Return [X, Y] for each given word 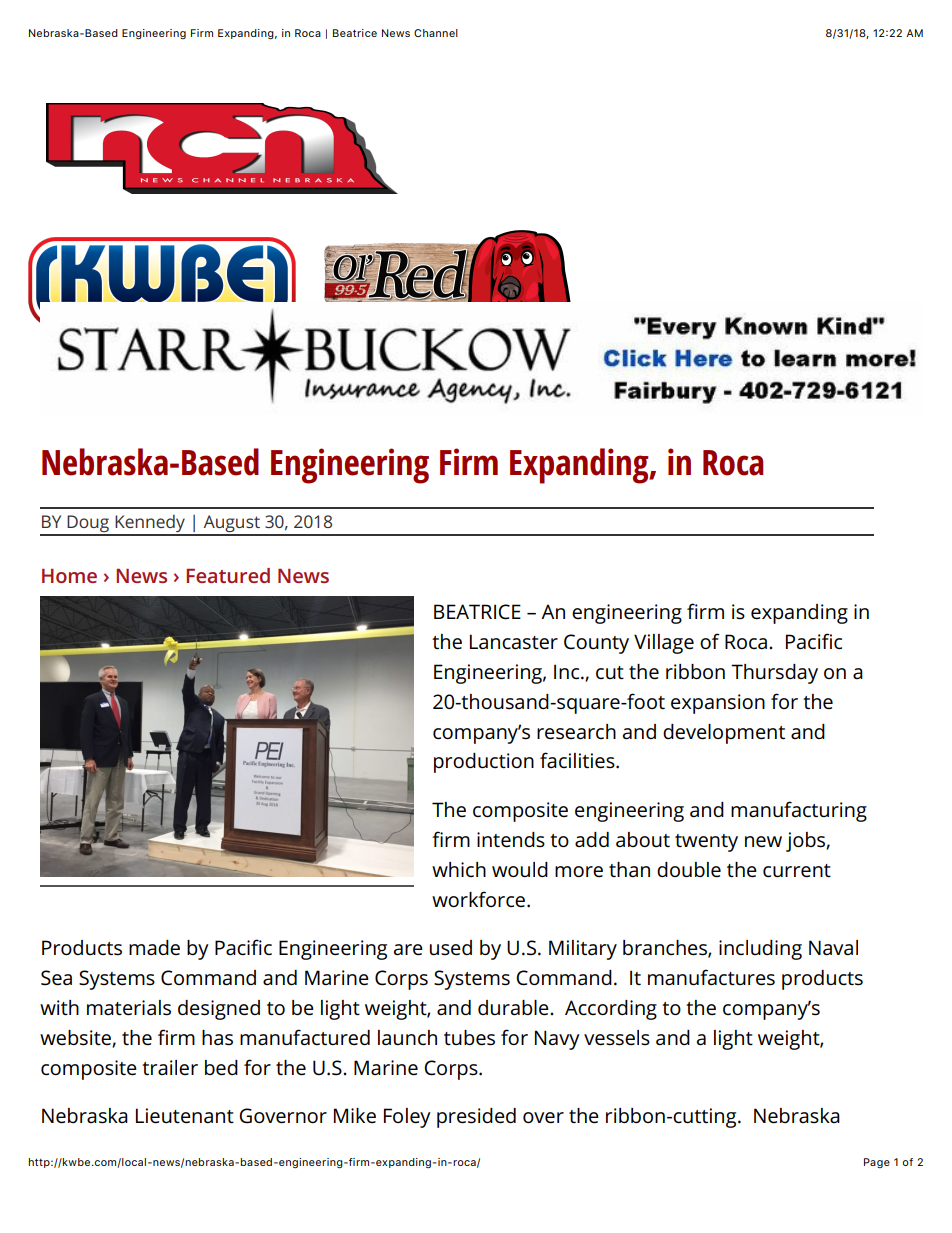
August [231, 525]
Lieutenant [185, 1116]
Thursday [774, 674]
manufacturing [799, 811]
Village [664, 644]
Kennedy [150, 525]
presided [476, 1118]
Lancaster [514, 642]
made [154, 947]
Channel [436, 33]
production [484, 763]
